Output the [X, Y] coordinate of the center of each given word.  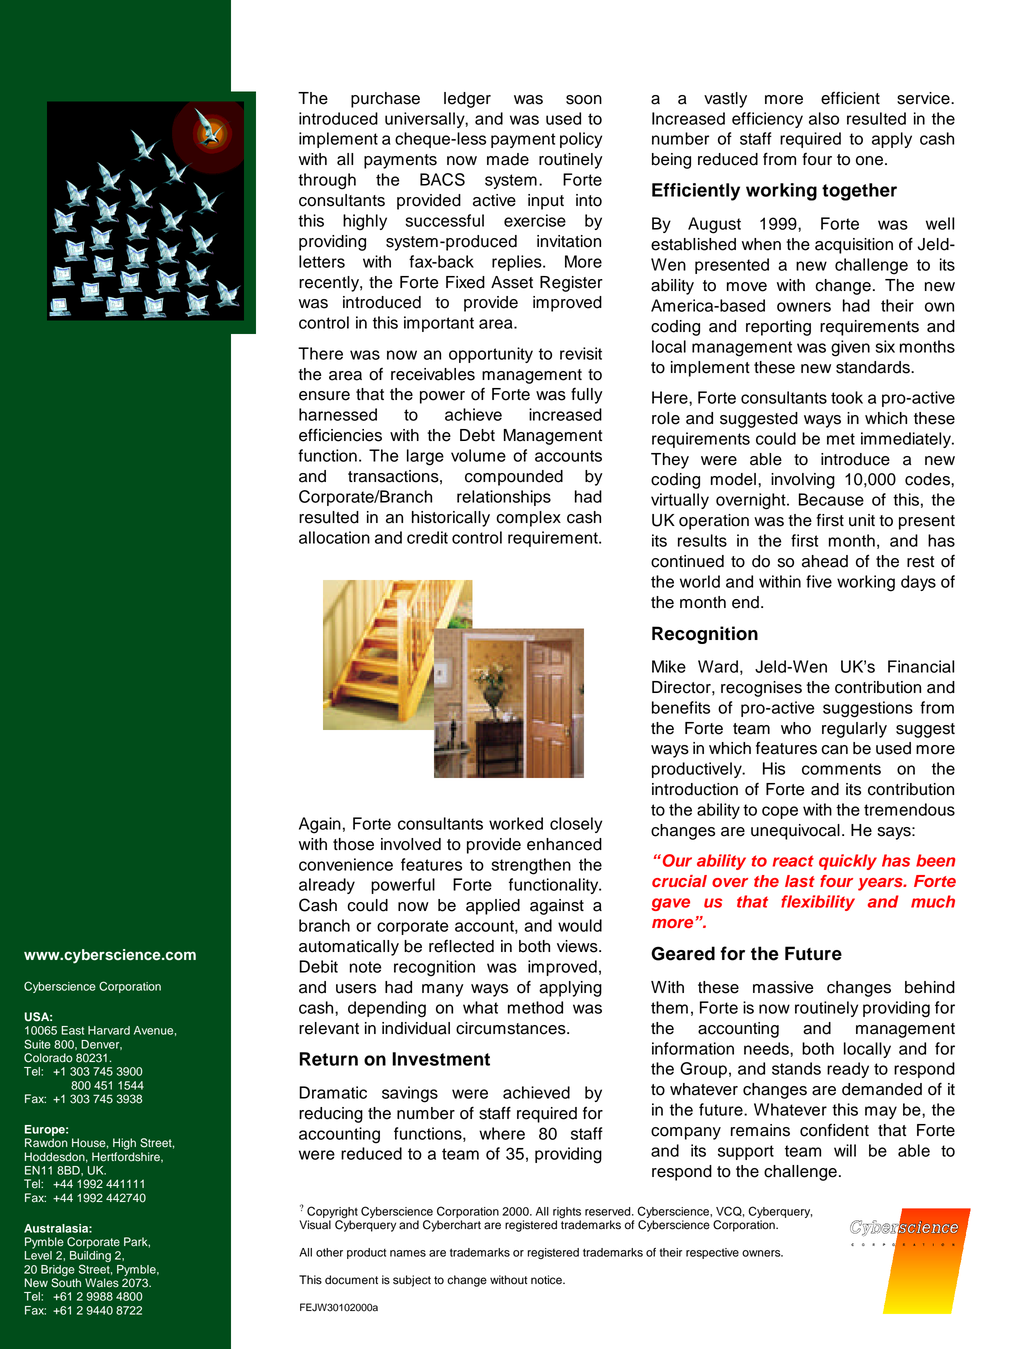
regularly [854, 730]
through [327, 181]
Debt [477, 435]
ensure [324, 396]
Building [90, 1256]
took [847, 397]
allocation [334, 537]
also [824, 118]
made [508, 159]
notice [547, 1280]
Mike [669, 666]
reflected [461, 946]
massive [783, 987]
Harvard [109, 1030]
